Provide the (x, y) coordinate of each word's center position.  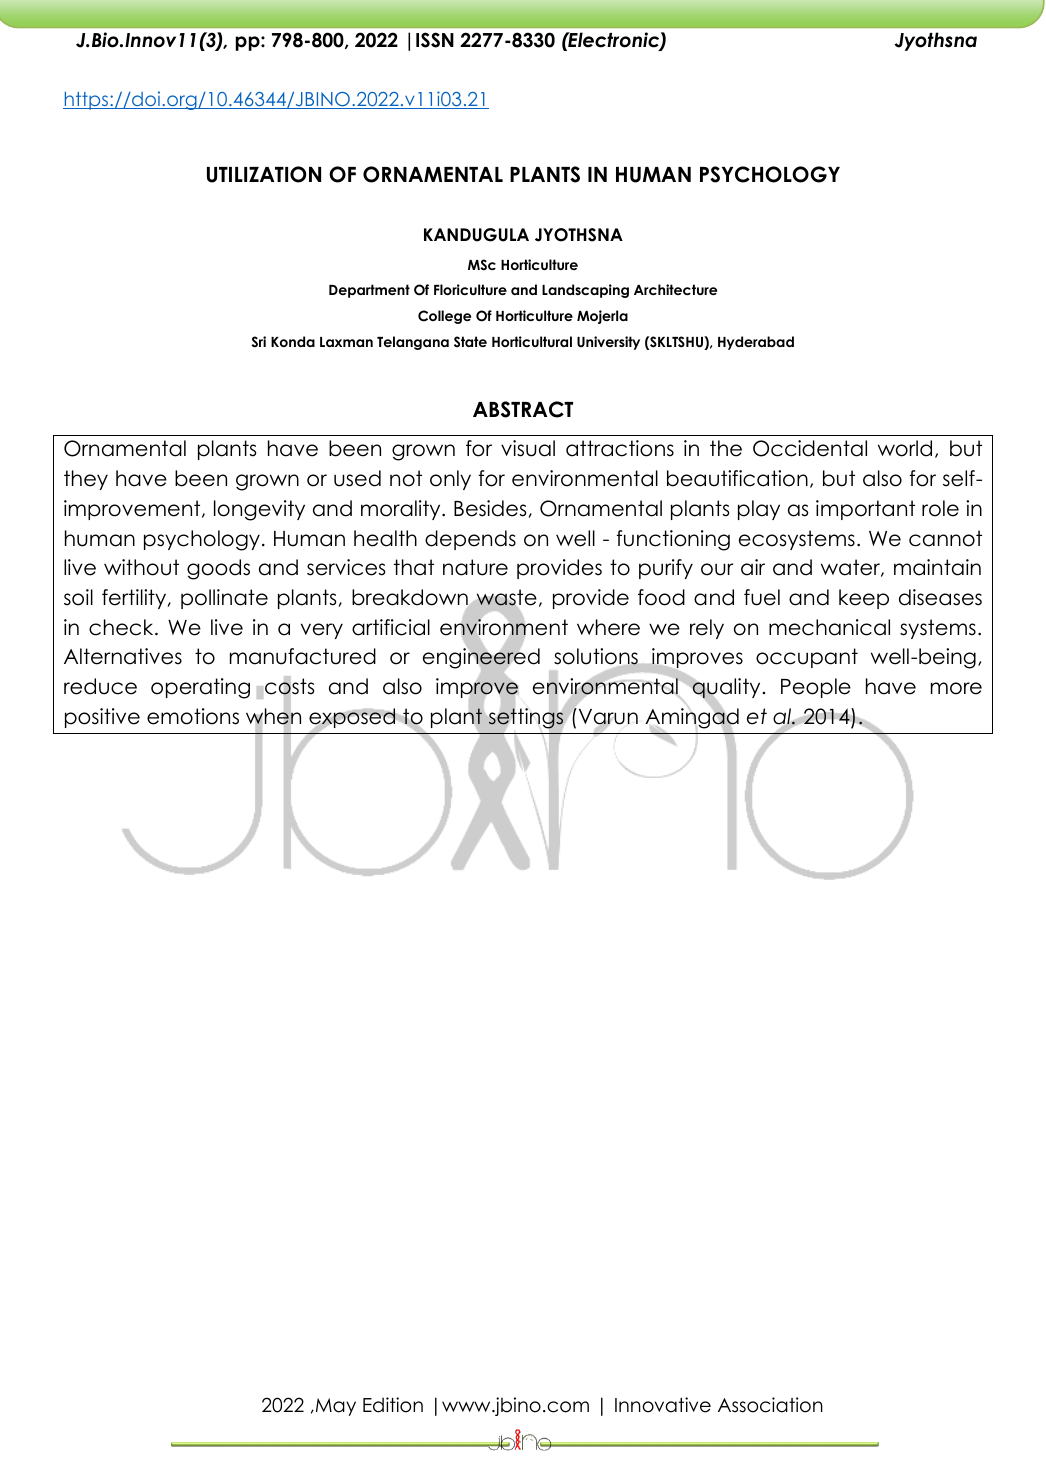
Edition (393, 1405)
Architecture (675, 289)
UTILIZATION (264, 174)
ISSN (435, 40)
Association (770, 1405)
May (334, 1407)
